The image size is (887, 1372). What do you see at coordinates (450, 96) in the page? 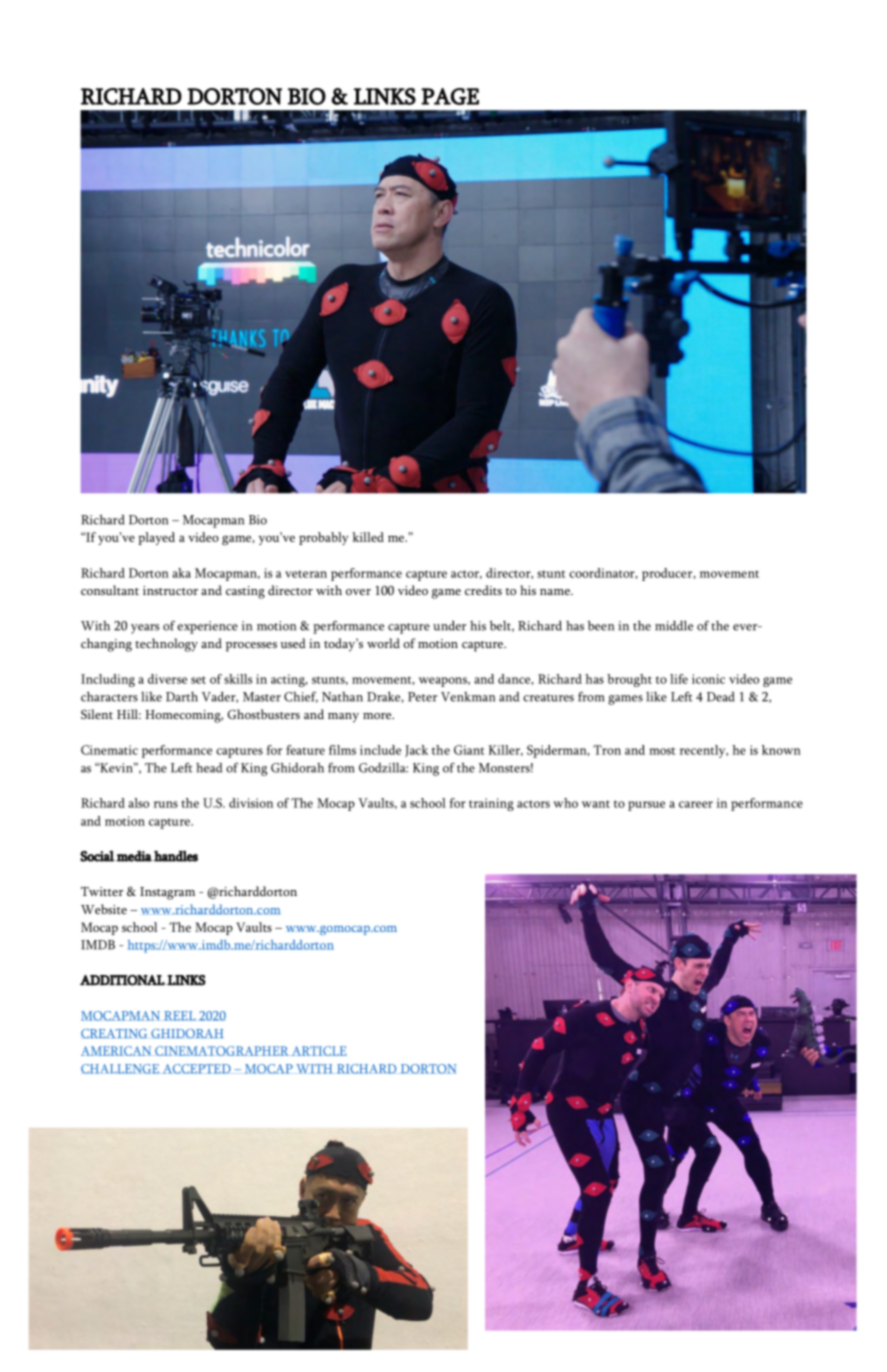
I see `PAGE` at bounding box center [450, 96].
